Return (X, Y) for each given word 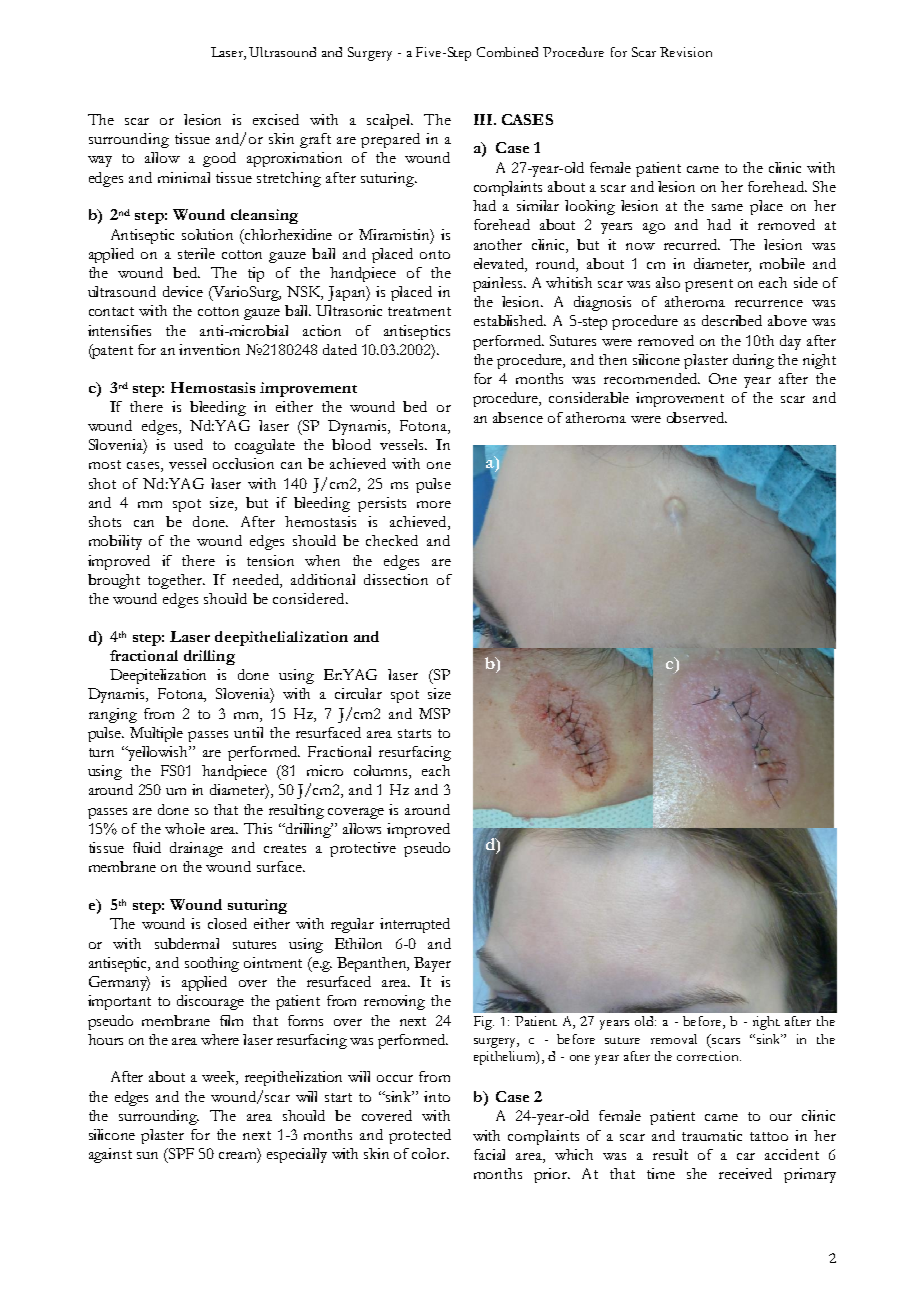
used (188, 444)
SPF (180, 1155)
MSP (434, 713)
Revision (686, 52)
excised (276, 119)
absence (518, 417)
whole (185, 828)
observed (697, 417)
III (484, 119)
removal (674, 1039)
